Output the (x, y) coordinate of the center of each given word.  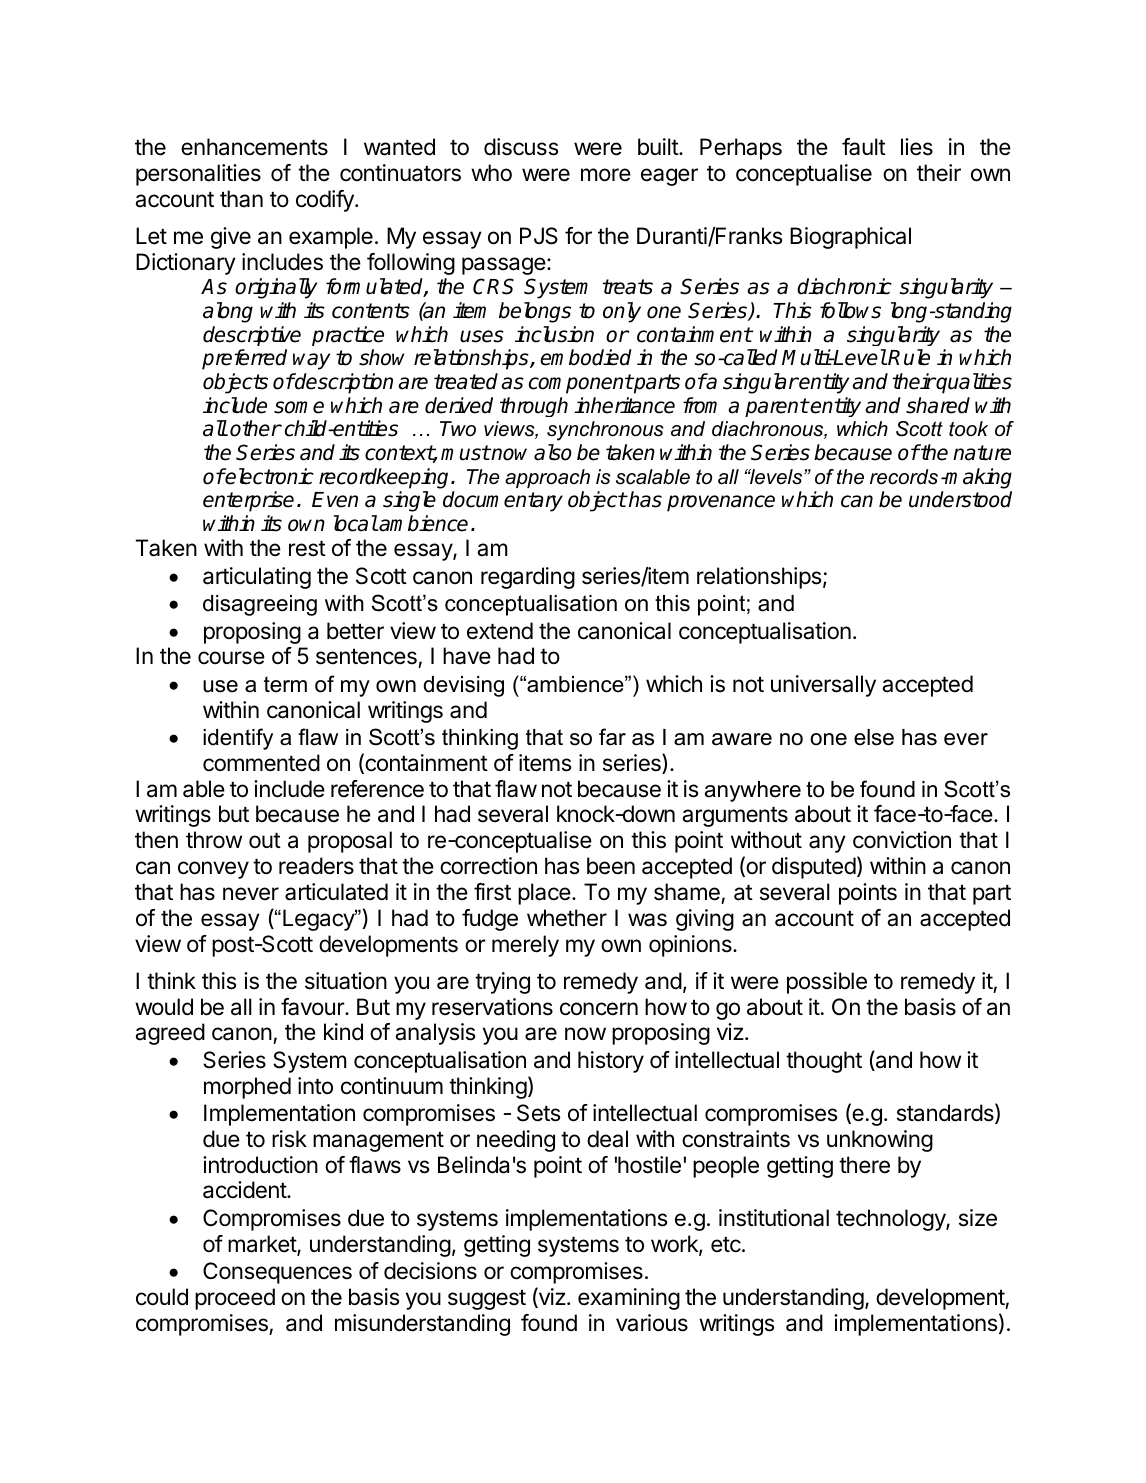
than (241, 199)
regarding (528, 578)
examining (629, 1299)
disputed (814, 868)
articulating (257, 578)
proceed (235, 1299)
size (978, 1218)
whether (567, 918)
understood (960, 499)
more (606, 175)
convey (213, 870)
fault (864, 147)
